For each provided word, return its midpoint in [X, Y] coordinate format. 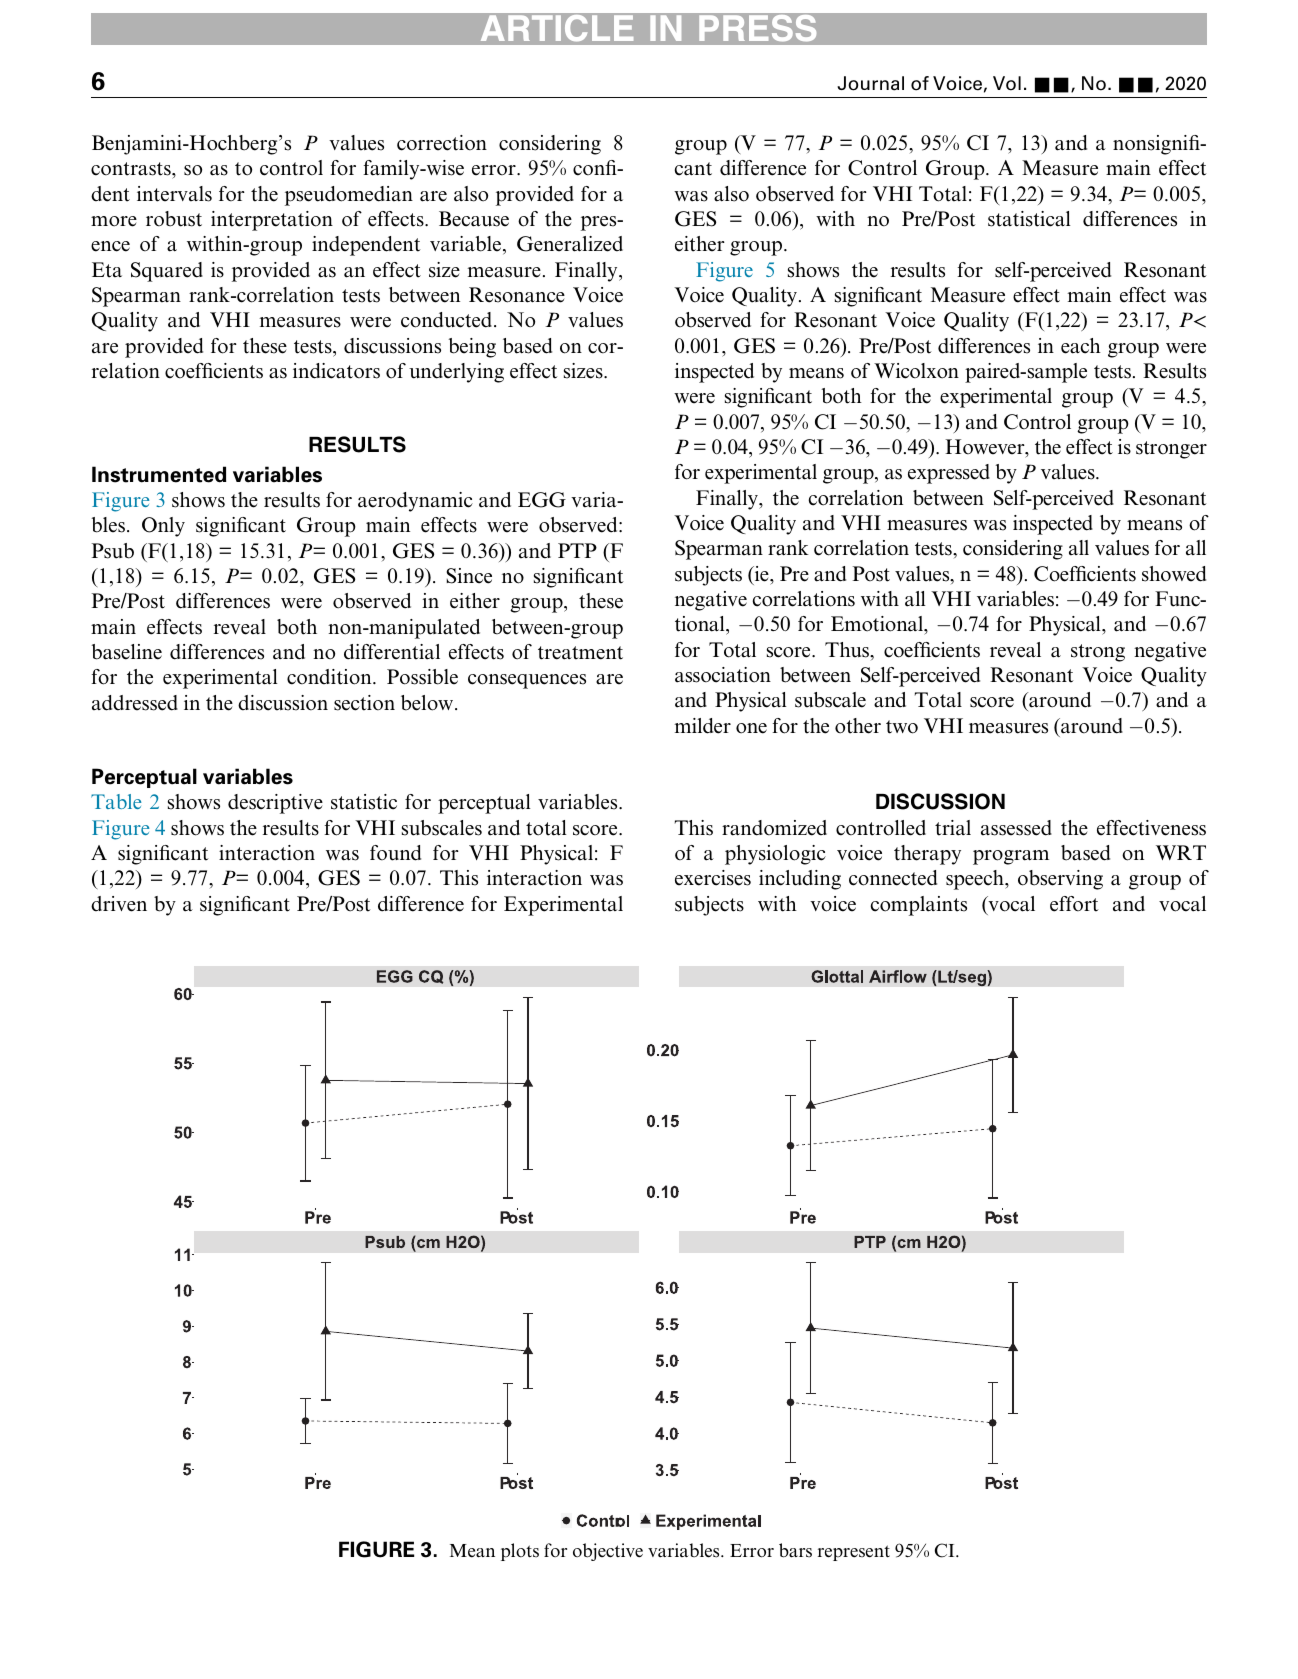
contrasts [132, 169]
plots [520, 1552]
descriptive [275, 804]
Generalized [570, 244]
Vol [1007, 83]
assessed [1016, 828]
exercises [713, 878]
